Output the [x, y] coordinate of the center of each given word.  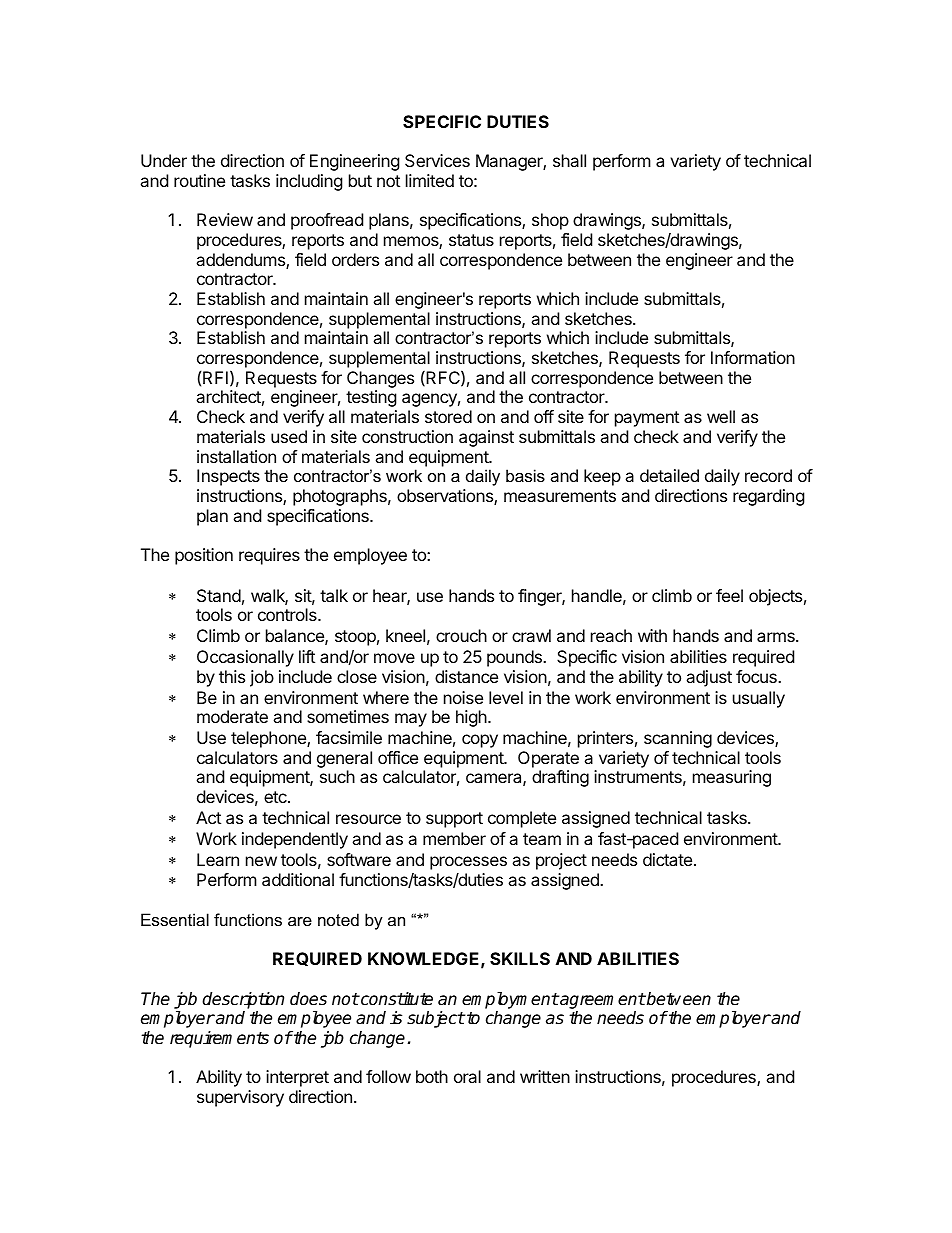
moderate [232, 716]
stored [448, 416]
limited [430, 180]
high [472, 718]
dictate [667, 859]
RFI [215, 377]
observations [446, 497]
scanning [678, 739]
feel [729, 595]
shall [569, 160]
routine [199, 180]
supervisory [240, 1098]
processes [468, 863]
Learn [218, 859]
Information [753, 357]
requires [269, 556]
